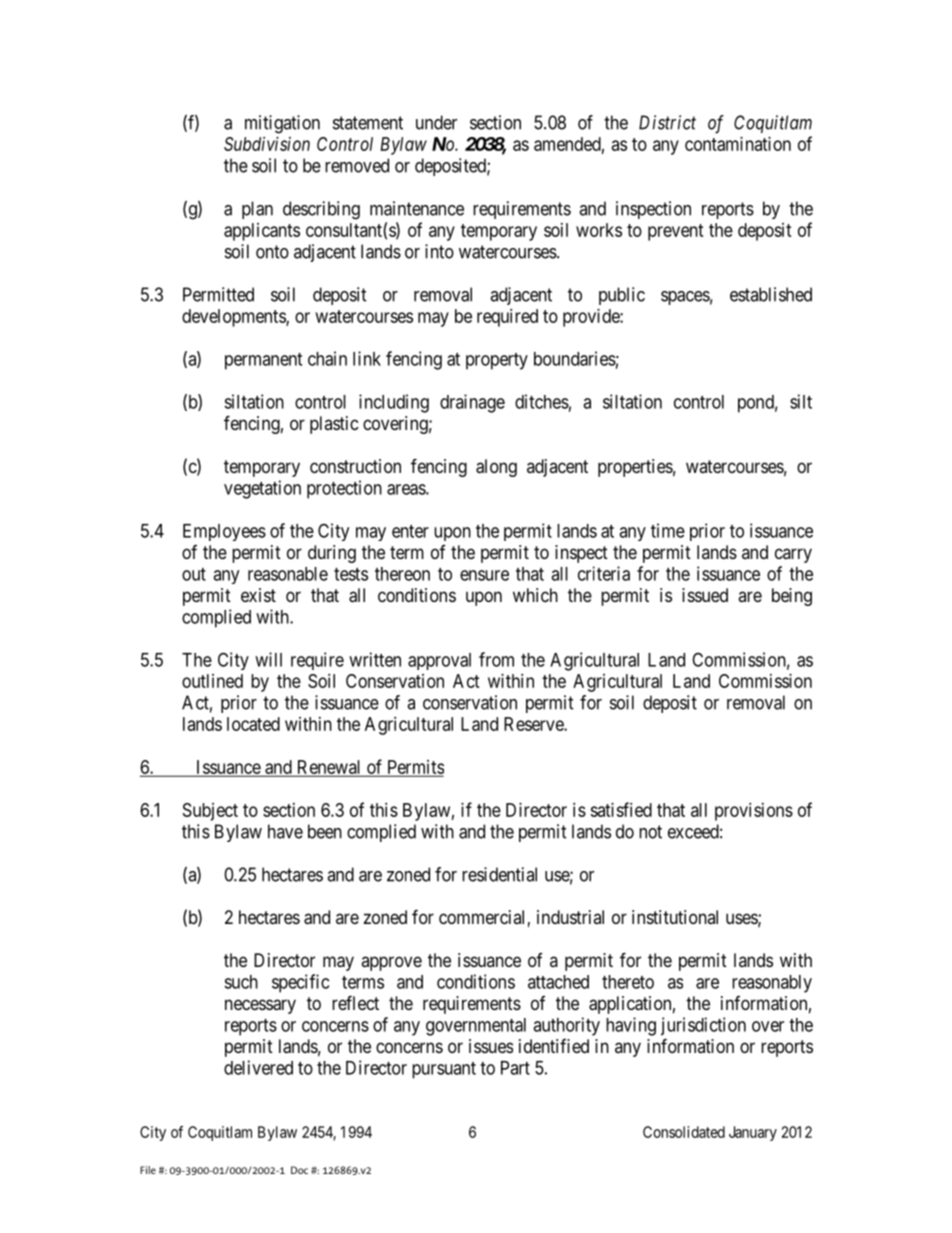  I want to click on have, so click(285, 831).
